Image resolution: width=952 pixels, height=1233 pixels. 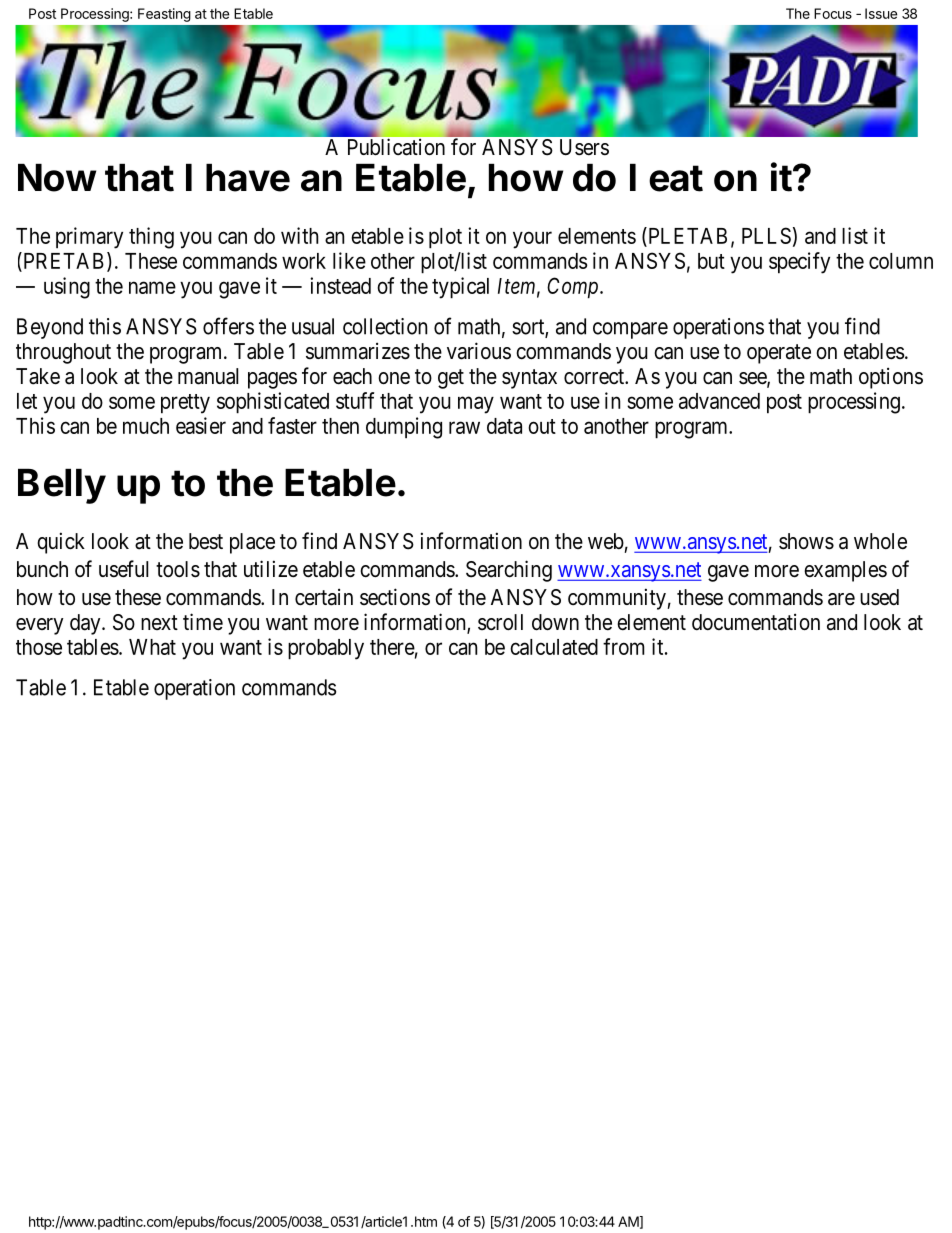 What do you see at coordinates (460, 288) in the image?
I see `typical` at bounding box center [460, 288].
